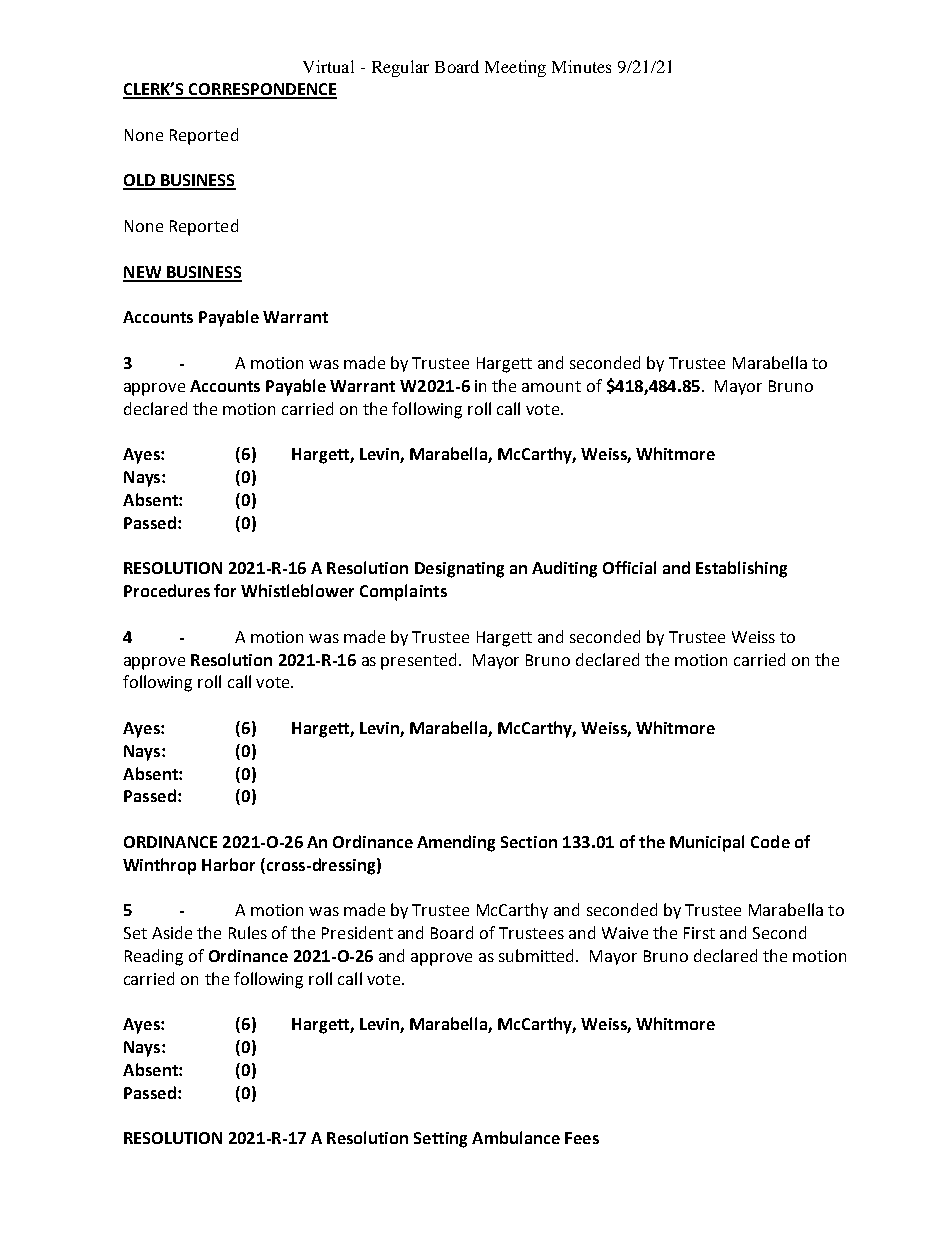 Image resolution: width=952 pixels, height=1233 pixels. Describe the element at coordinates (262, 90) in the screenshot. I see `CORRESPONDENCE` at that location.
